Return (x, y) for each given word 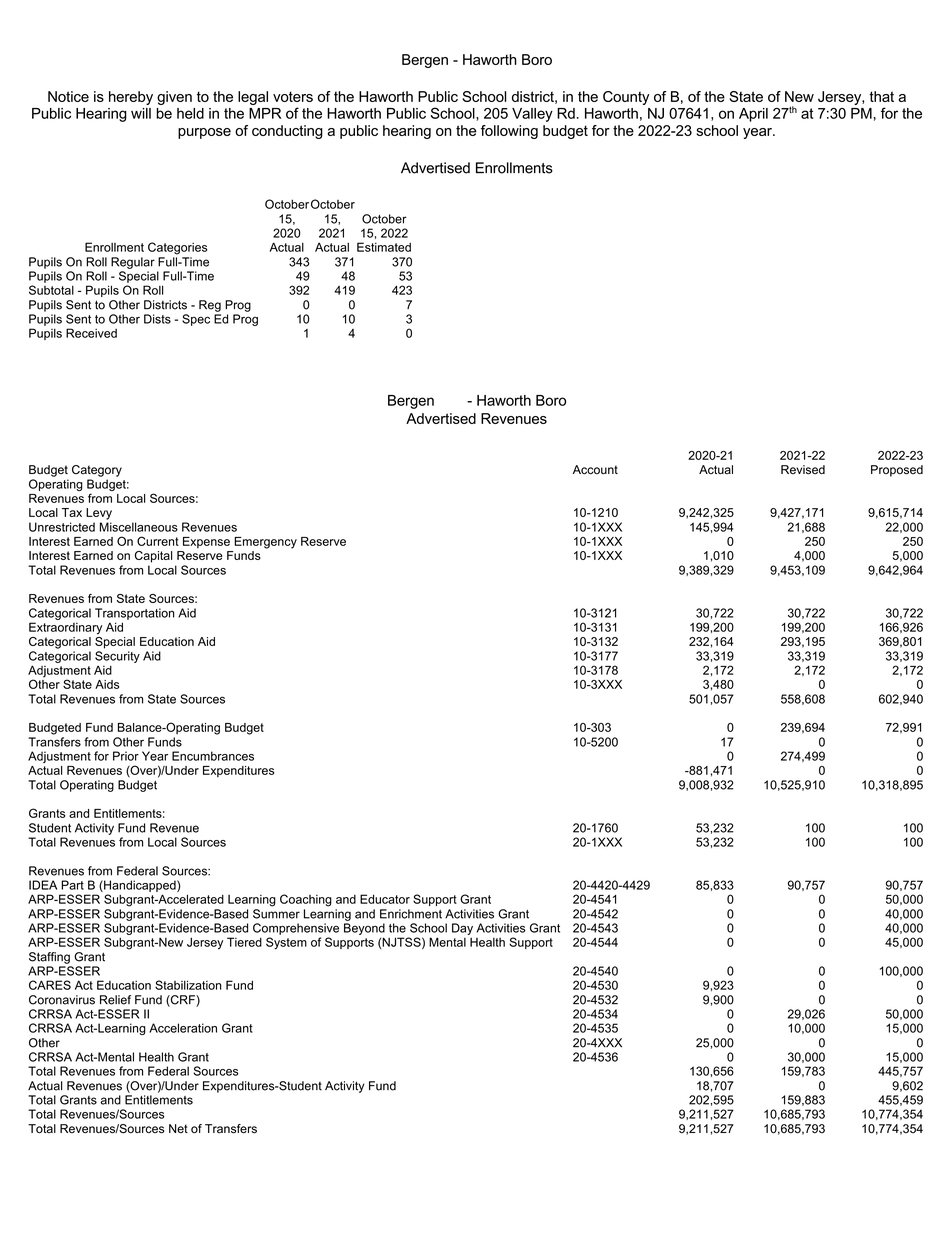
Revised (803, 470)
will (141, 113)
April (753, 115)
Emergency (265, 543)
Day (462, 929)
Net (178, 1129)
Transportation (135, 614)
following (509, 132)
